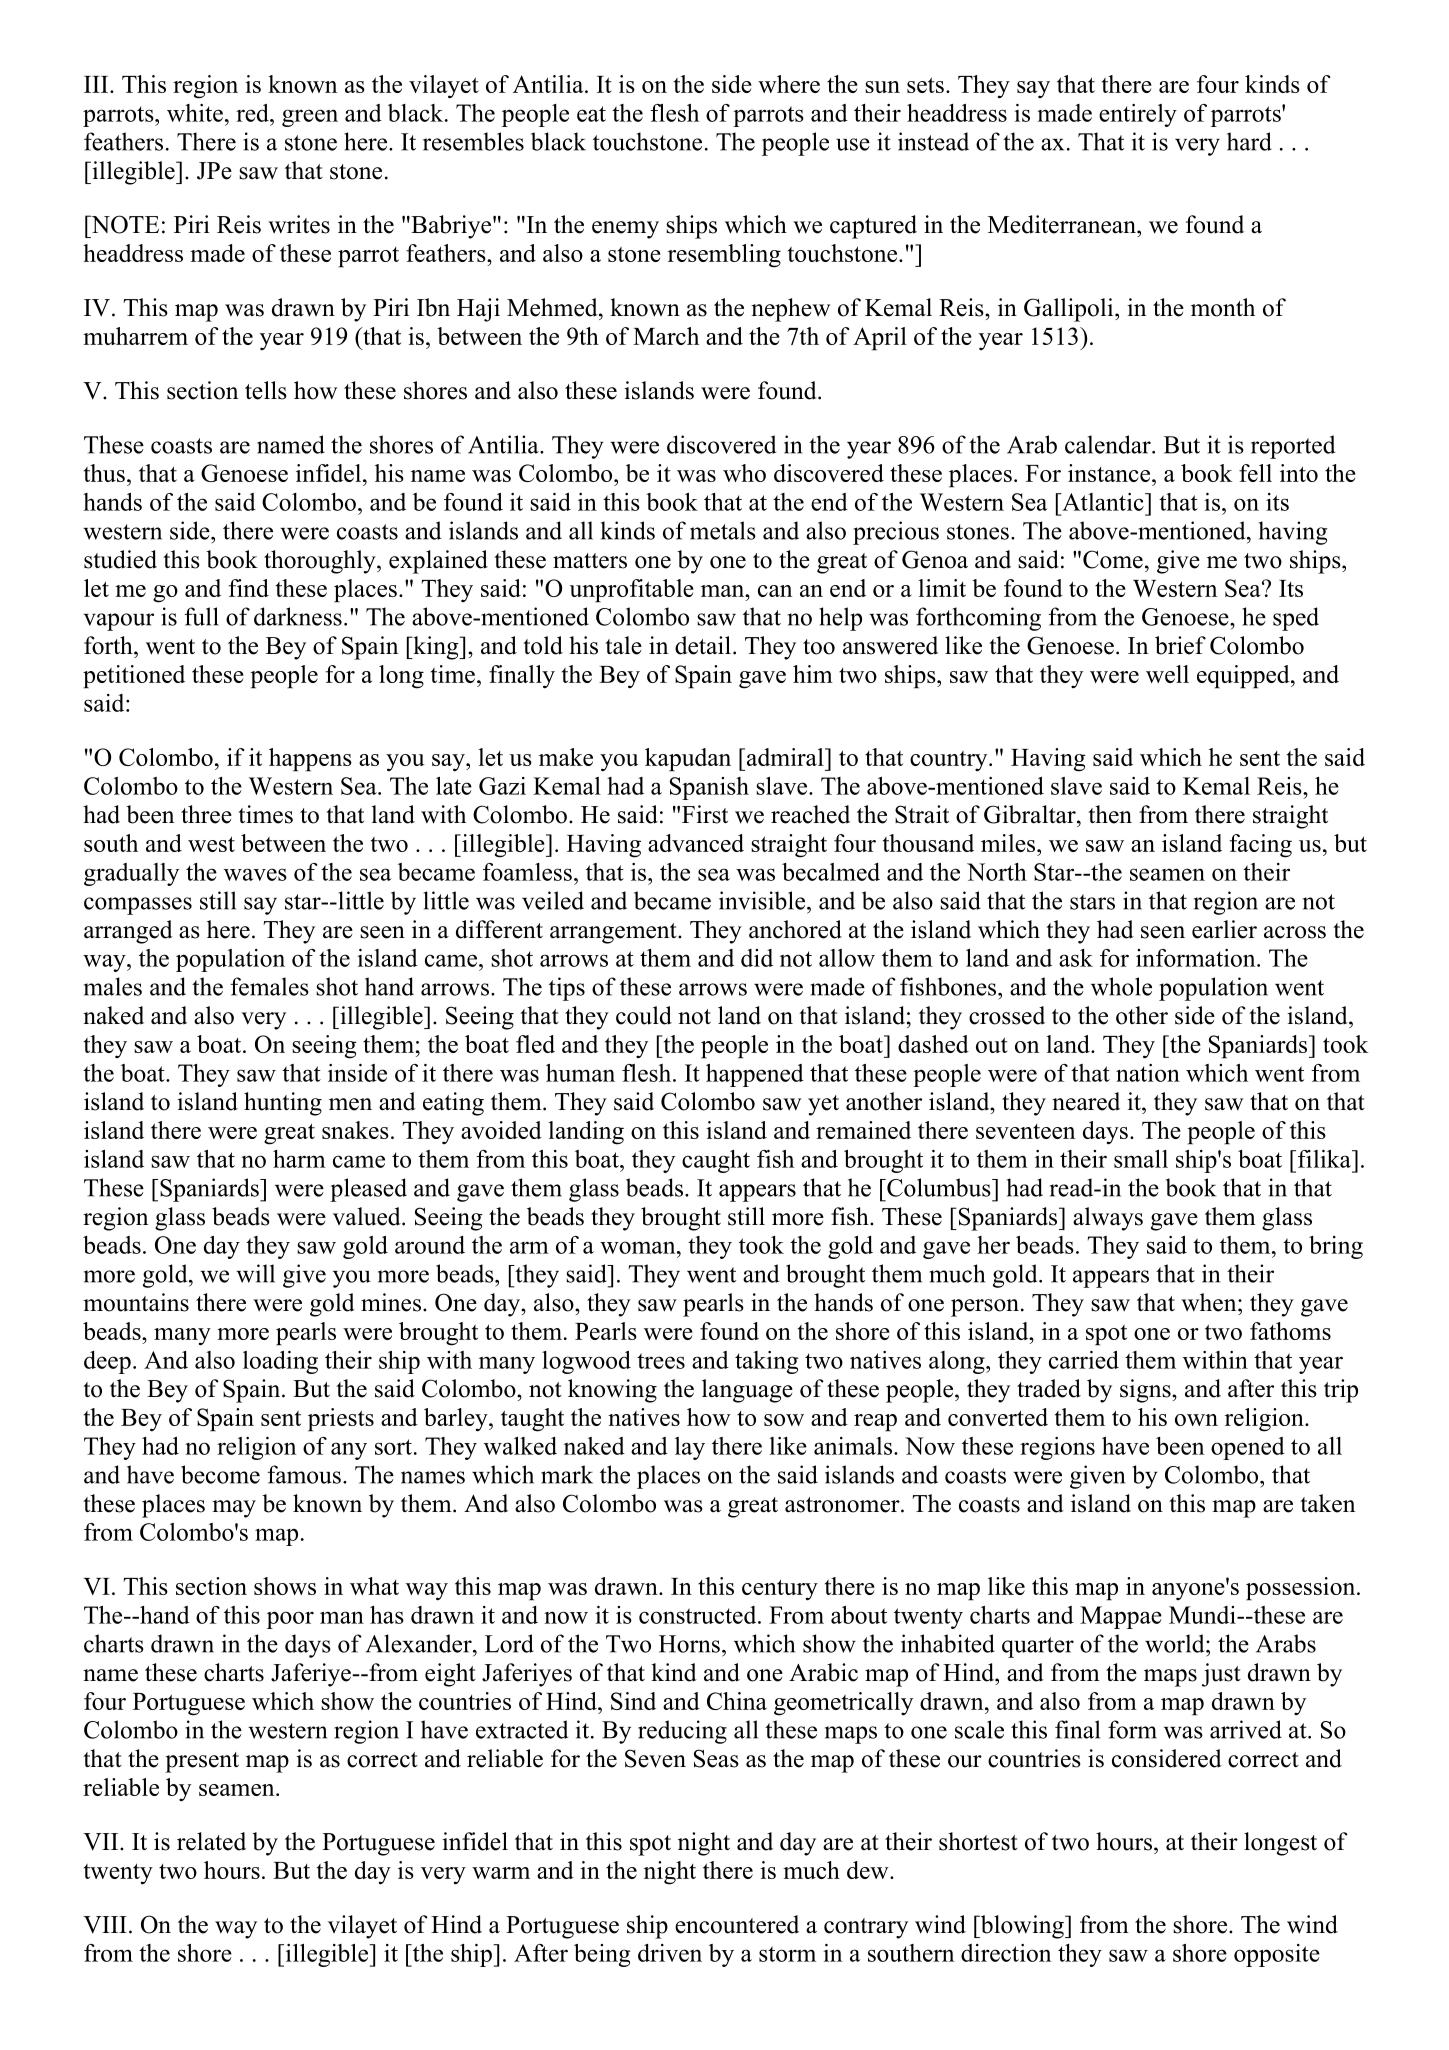  Describe the element at coordinates (283, 1104) in the page. I see `hunting` at that location.
